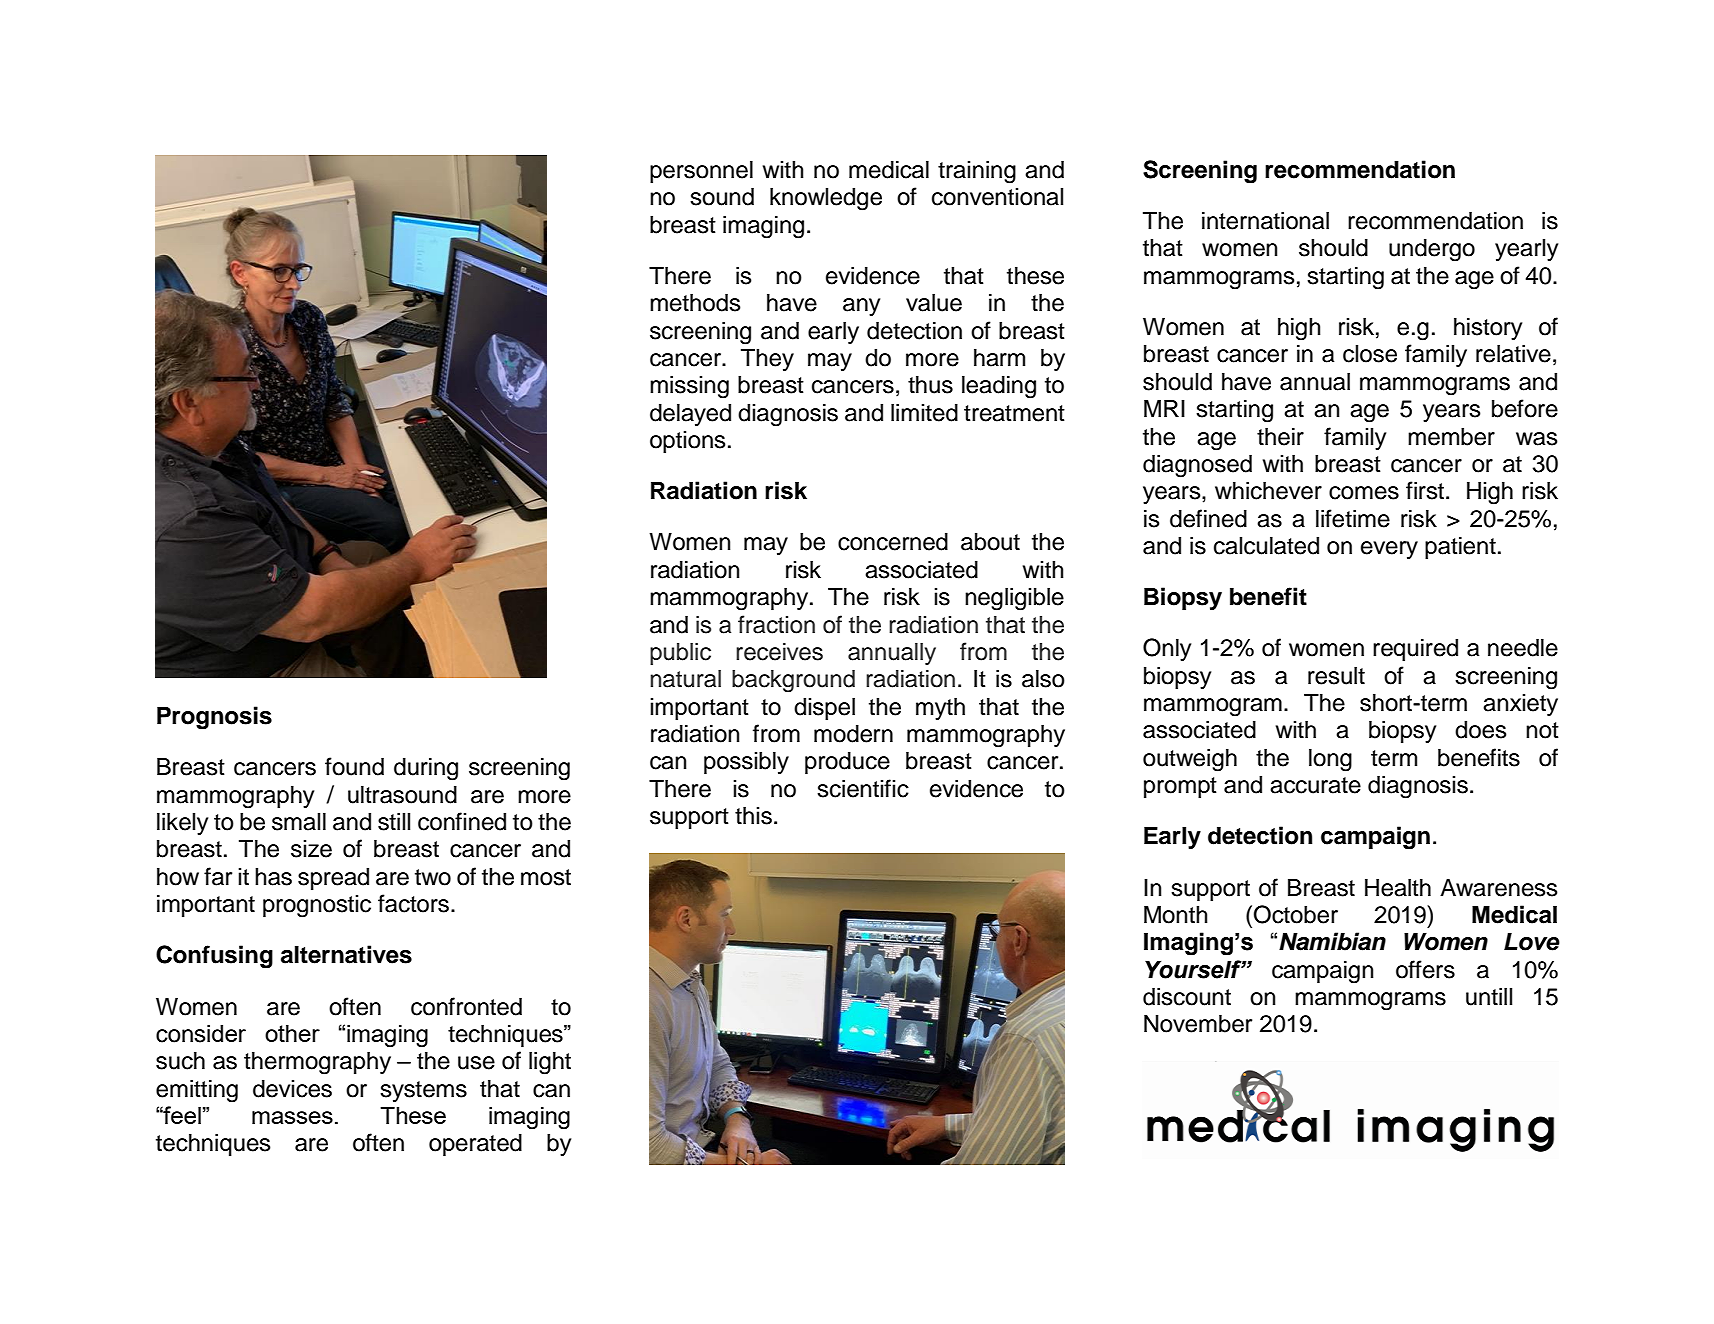 The height and width of the screenshot is (1324, 1714). What do you see at coordinates (687, 442) in the screenshot?
I see `options` at bounding box center [687, 442].
